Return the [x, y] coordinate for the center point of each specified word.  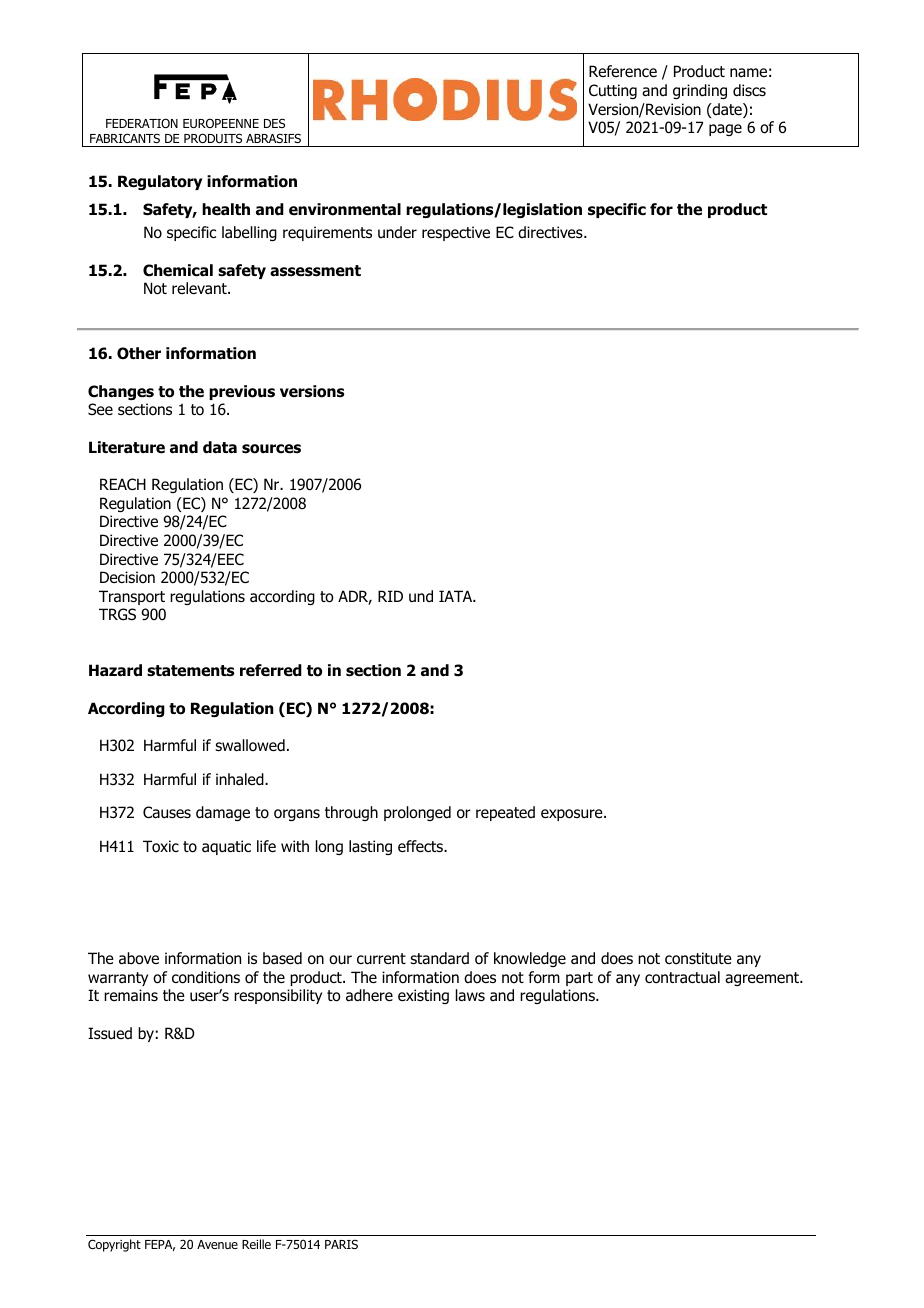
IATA [457, 596]
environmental [345, 209]
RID [390, 596]
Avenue [217, 1244]
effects [421, 846]
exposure [573, 815]
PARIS [341, 1244]
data [220, 447]
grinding [700, 91]
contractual [682, 977]
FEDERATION [142, 123]
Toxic [161, 846]
